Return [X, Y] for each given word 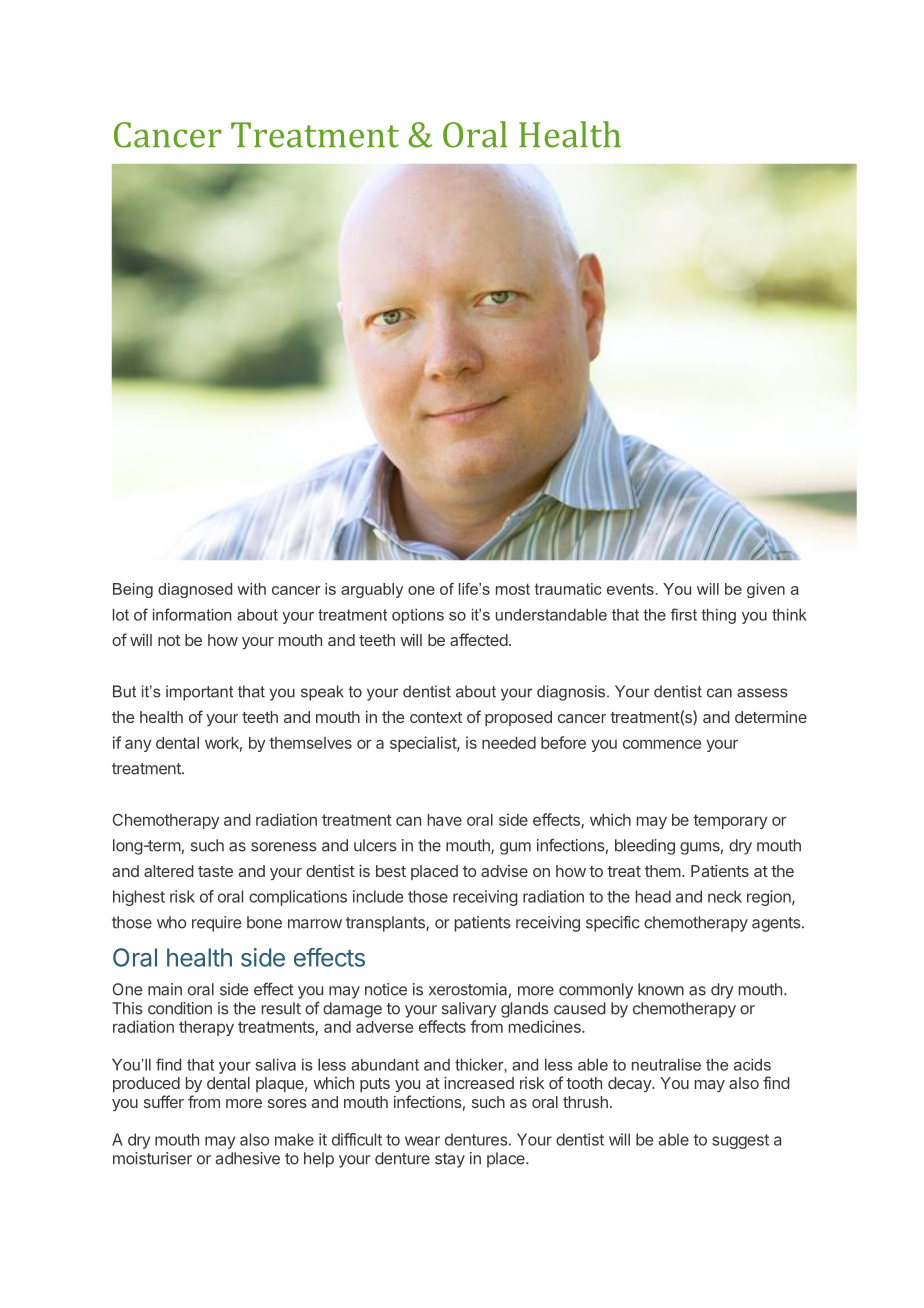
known [661, 989]
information [192, 614]
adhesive [248, 1158]
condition [180, 1008]
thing [719, 616]
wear [422, 1141]
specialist [424, 744]
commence [662, 744]
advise [504, 871]
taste [215, 871]
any [138, 745]
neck [725, 896]
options [418, 616]
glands [525, 1010]
